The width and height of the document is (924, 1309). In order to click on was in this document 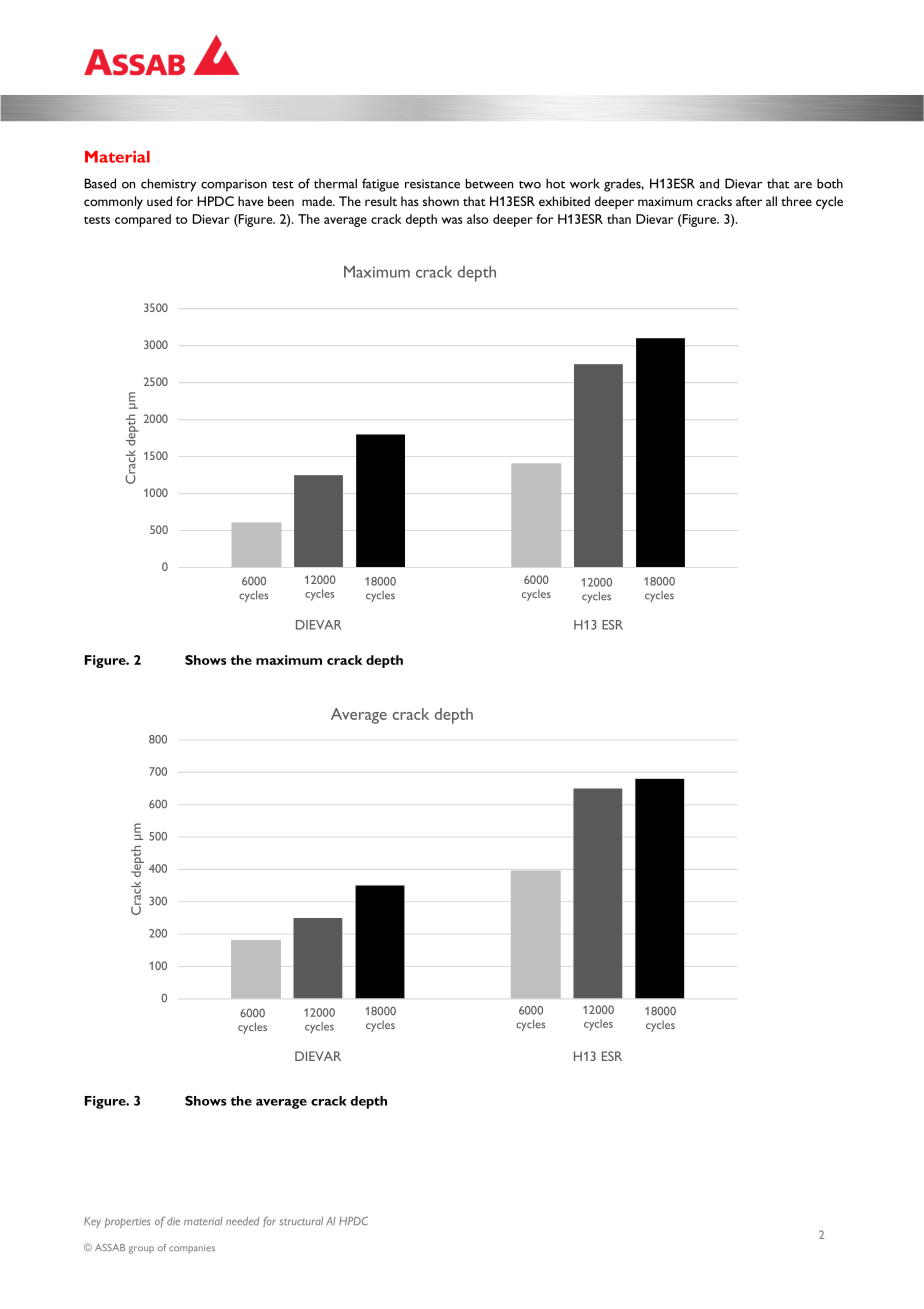, I will do `click(452, 220)`.
